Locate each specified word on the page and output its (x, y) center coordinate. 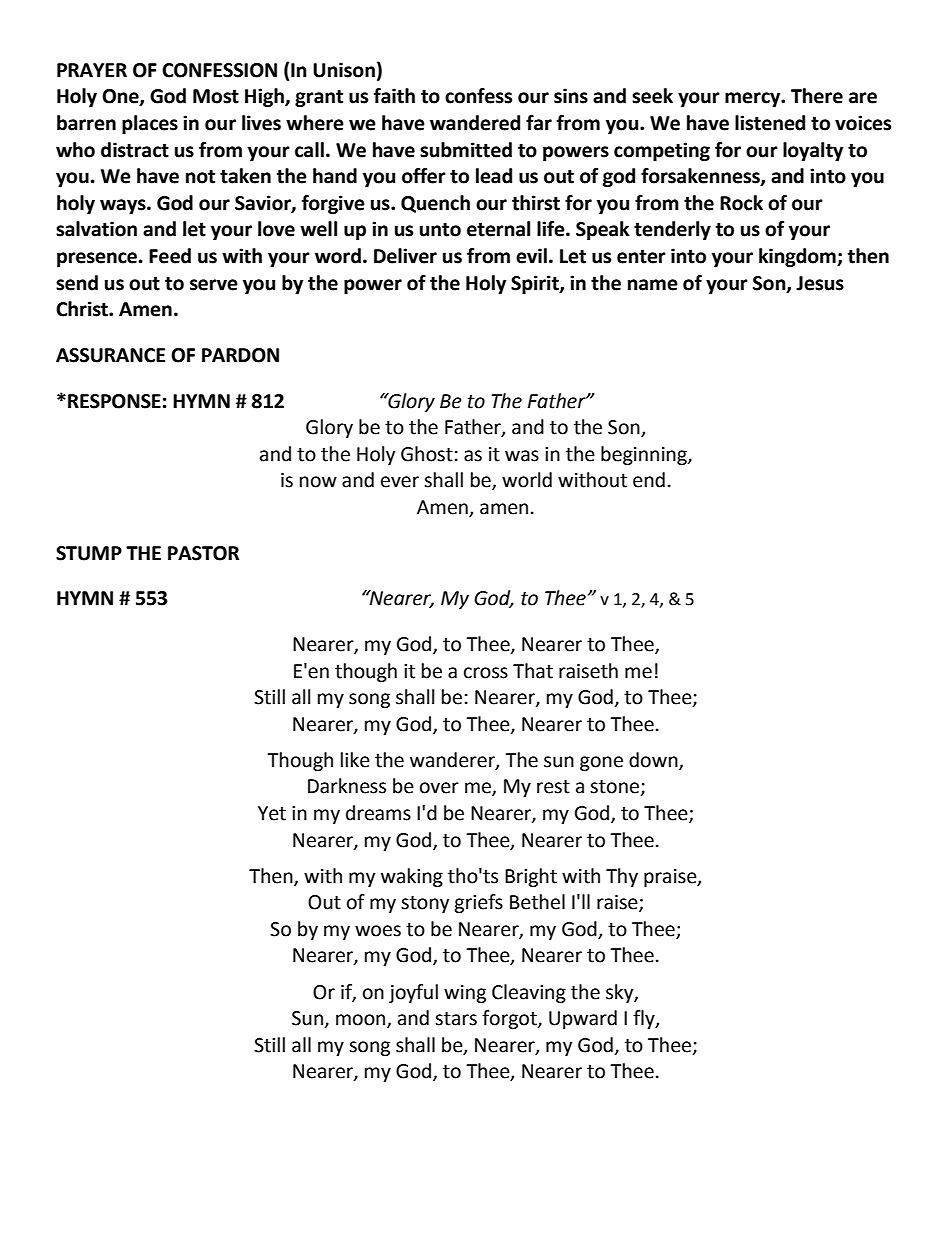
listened (770, 123)
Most (216, 96)
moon (362, 1021)
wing (465, 994)
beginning (645, 455)
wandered (475, 123)
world (527, 480)
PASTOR (203, 553)
